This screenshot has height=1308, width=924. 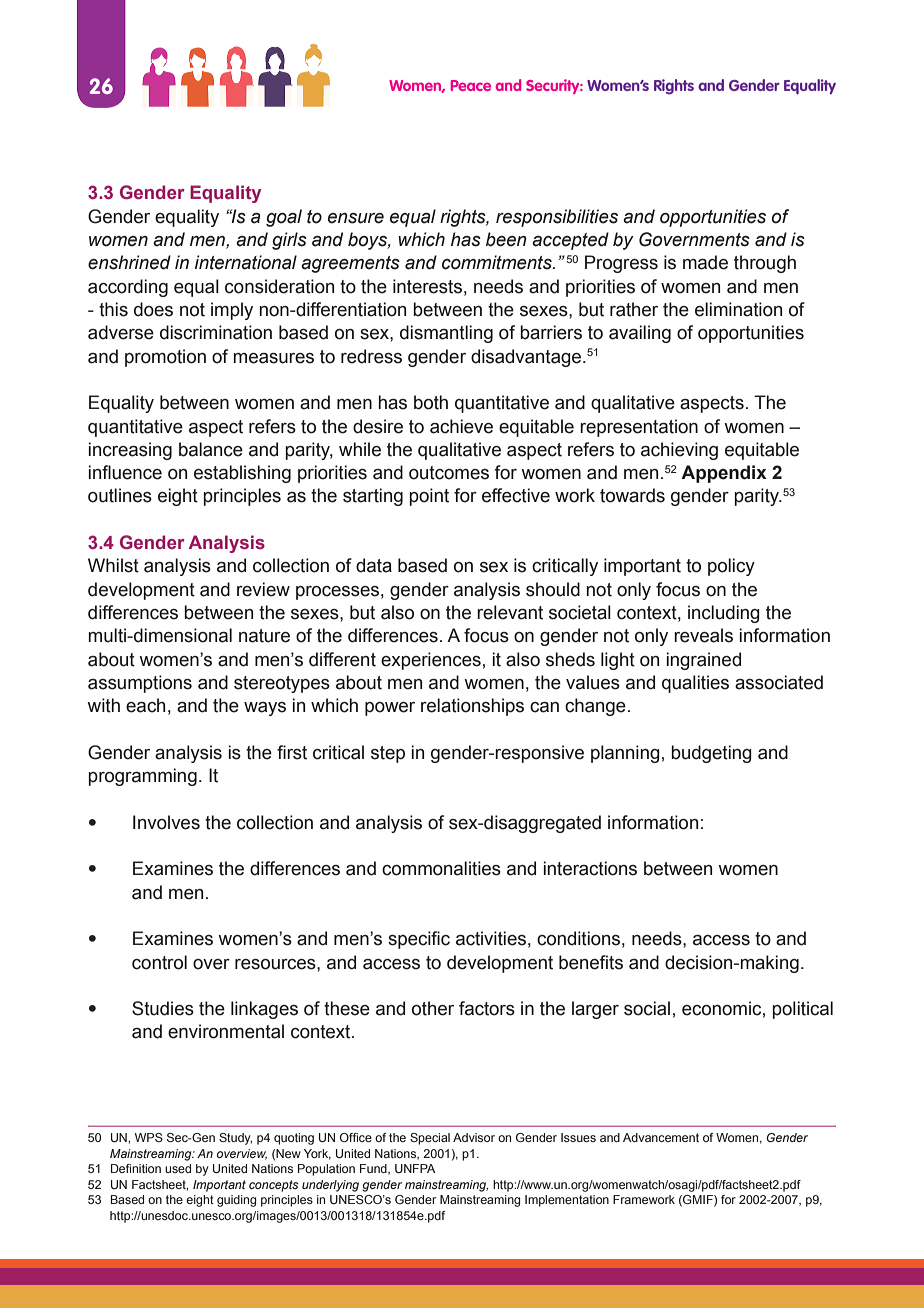 What do you see at coordinates (430, 1139) in the screenshot?
I see `Special` at bounding box center [430, 1139].
